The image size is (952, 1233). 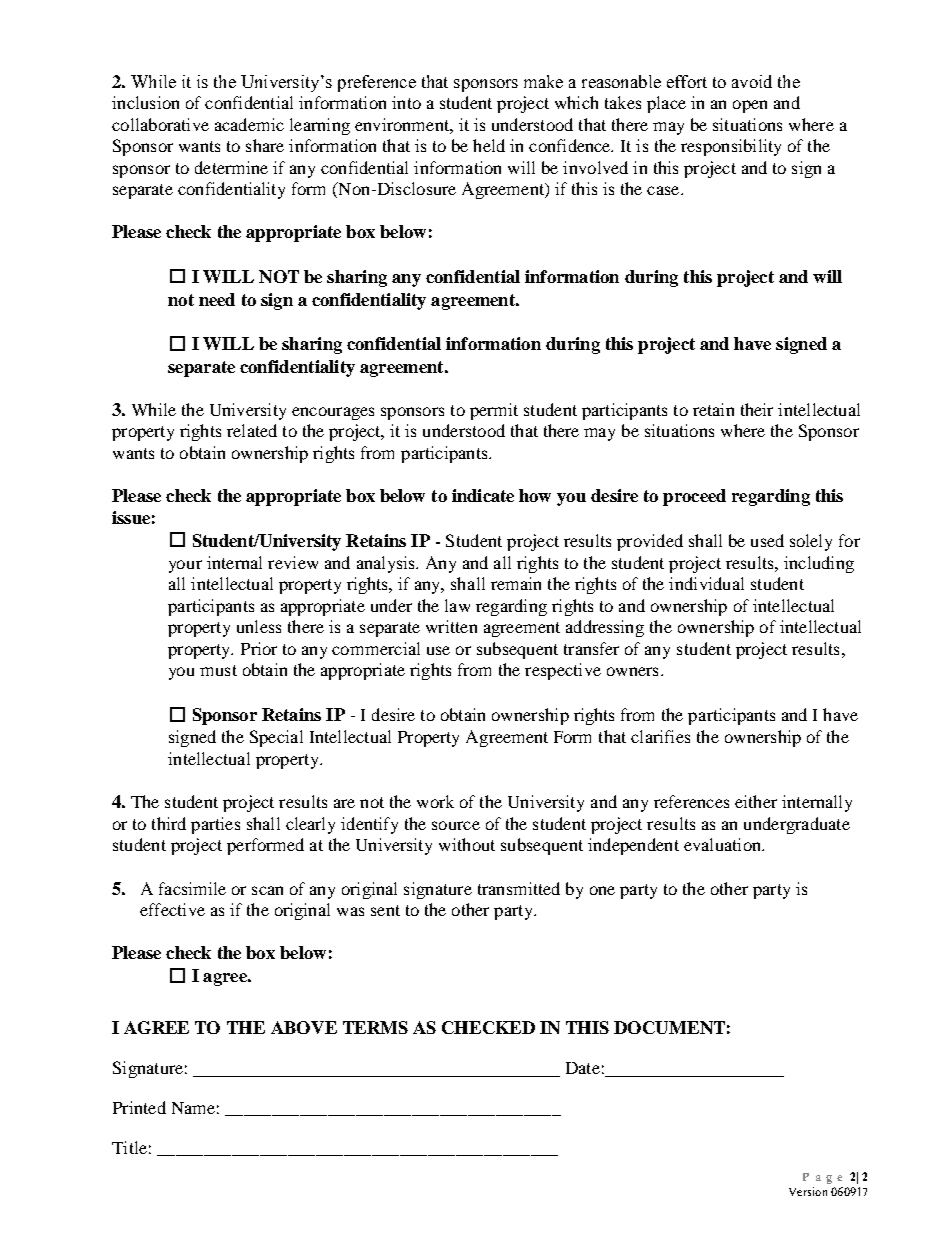 I want to click on need, so click(x=217, y=299).
